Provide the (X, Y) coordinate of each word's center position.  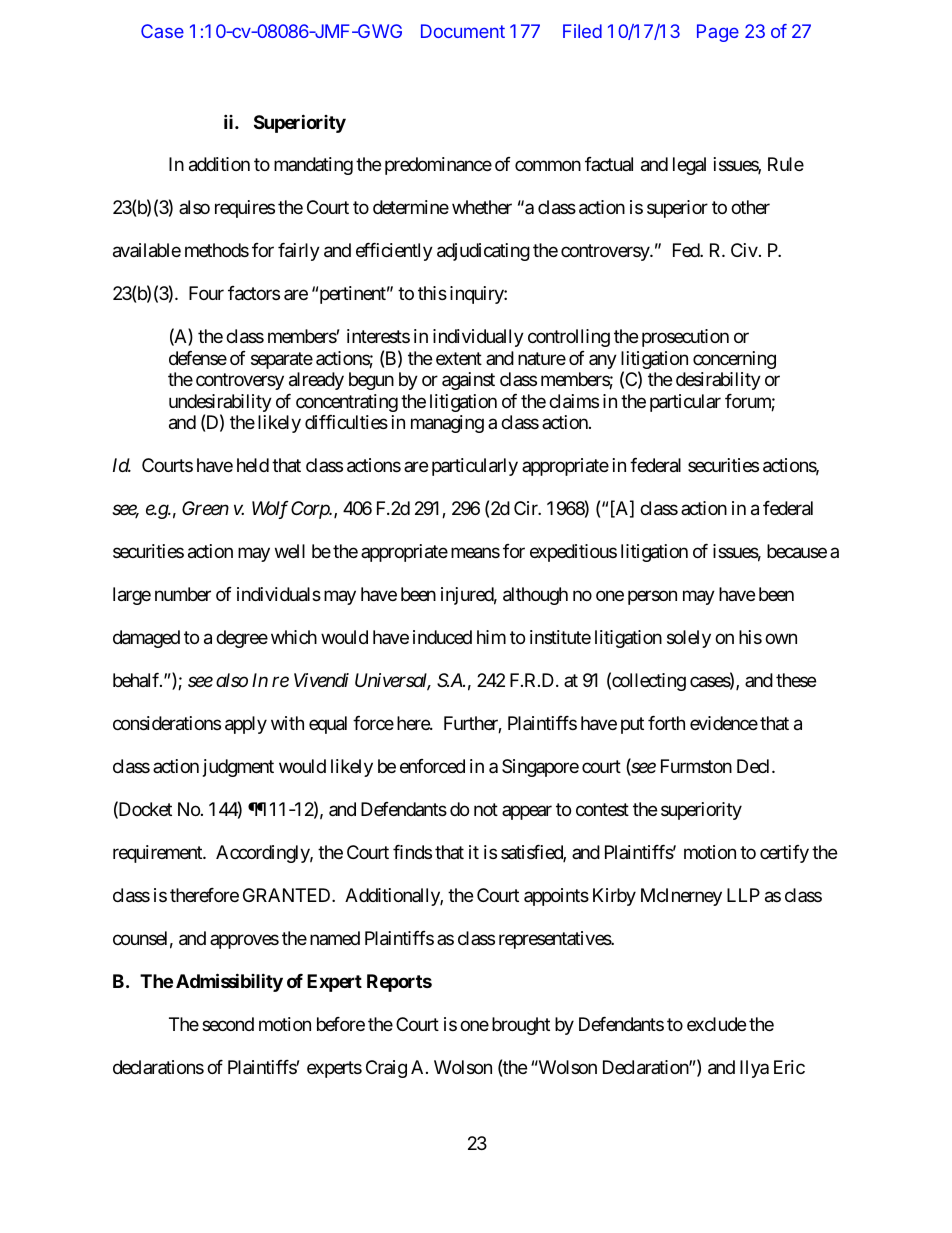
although (535, 596)
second (228, 1024)
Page (718, 33)
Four (206, 293)
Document (463, 31)
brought (521, 1026)
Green (205, 508)
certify (784, 854)
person (652, 597)
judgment (238, 768)
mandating (313, 166)
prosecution (685, 338)
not (486, 809)
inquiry (477, 295)
